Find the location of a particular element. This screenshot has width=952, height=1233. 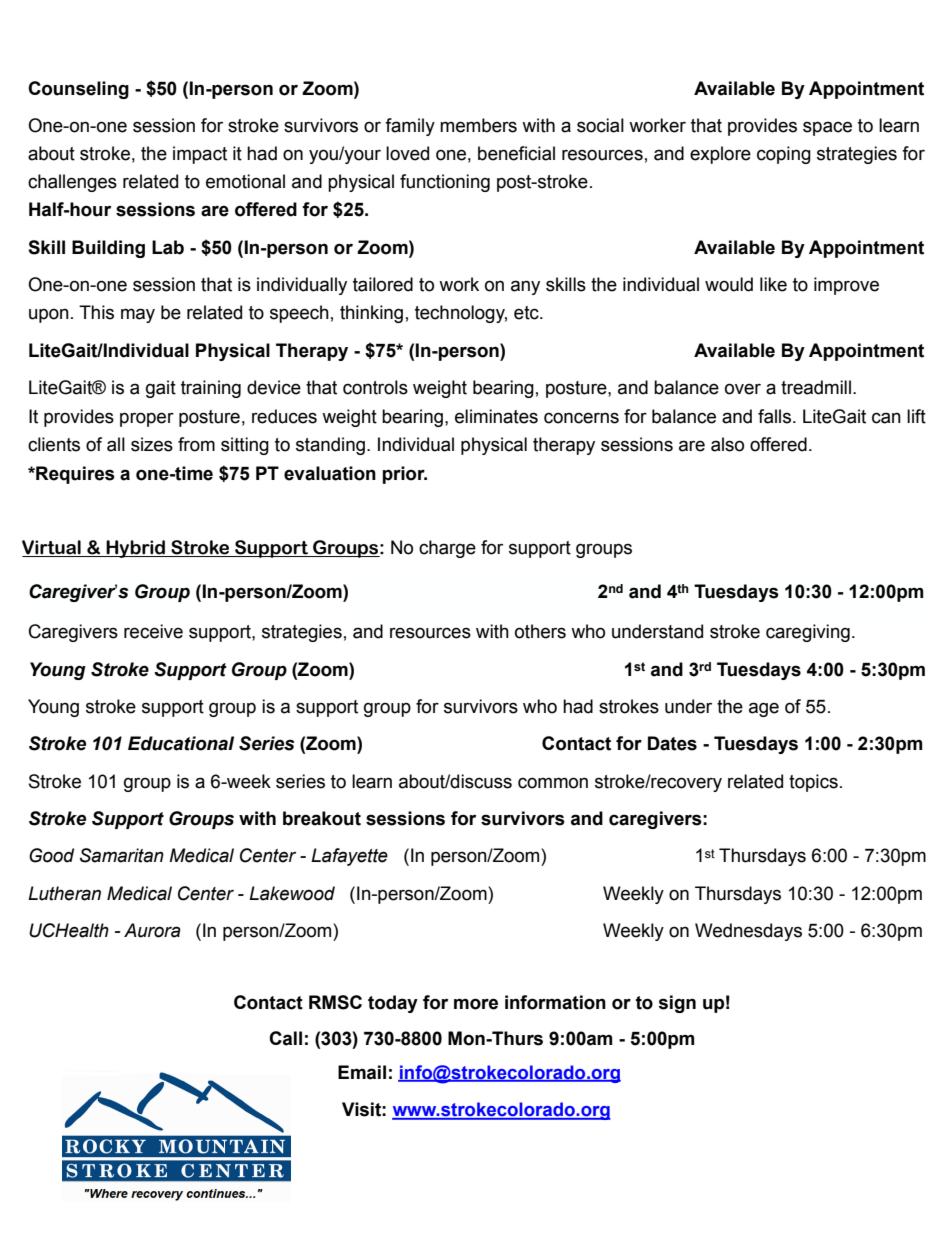

Call is located at coordinates (285, 1038).
